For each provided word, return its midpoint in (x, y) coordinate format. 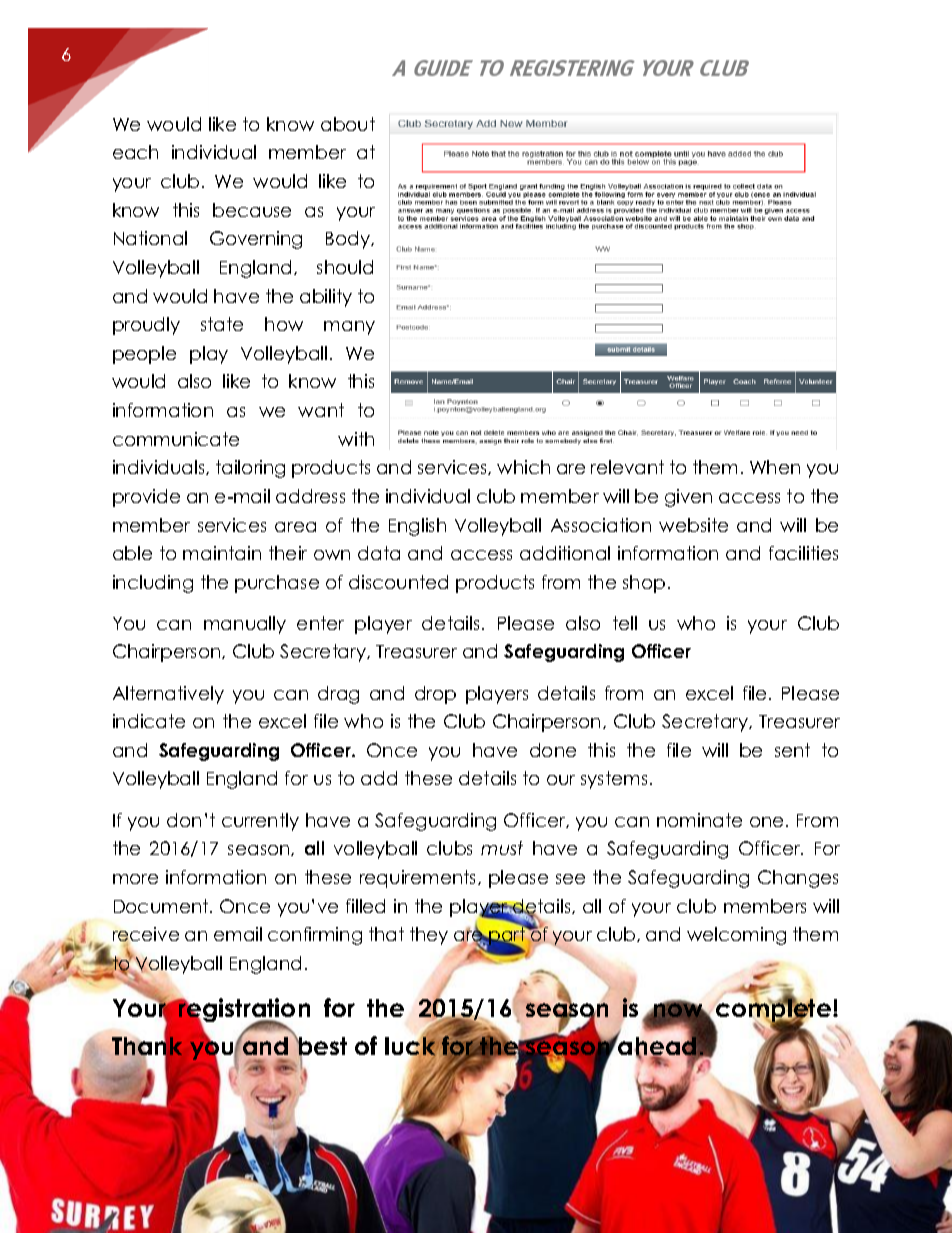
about (348, 124)
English (417, 527)
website (693, 525)
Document (162, 906)
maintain (222, 553)
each (135, 152)
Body (349, 240)
